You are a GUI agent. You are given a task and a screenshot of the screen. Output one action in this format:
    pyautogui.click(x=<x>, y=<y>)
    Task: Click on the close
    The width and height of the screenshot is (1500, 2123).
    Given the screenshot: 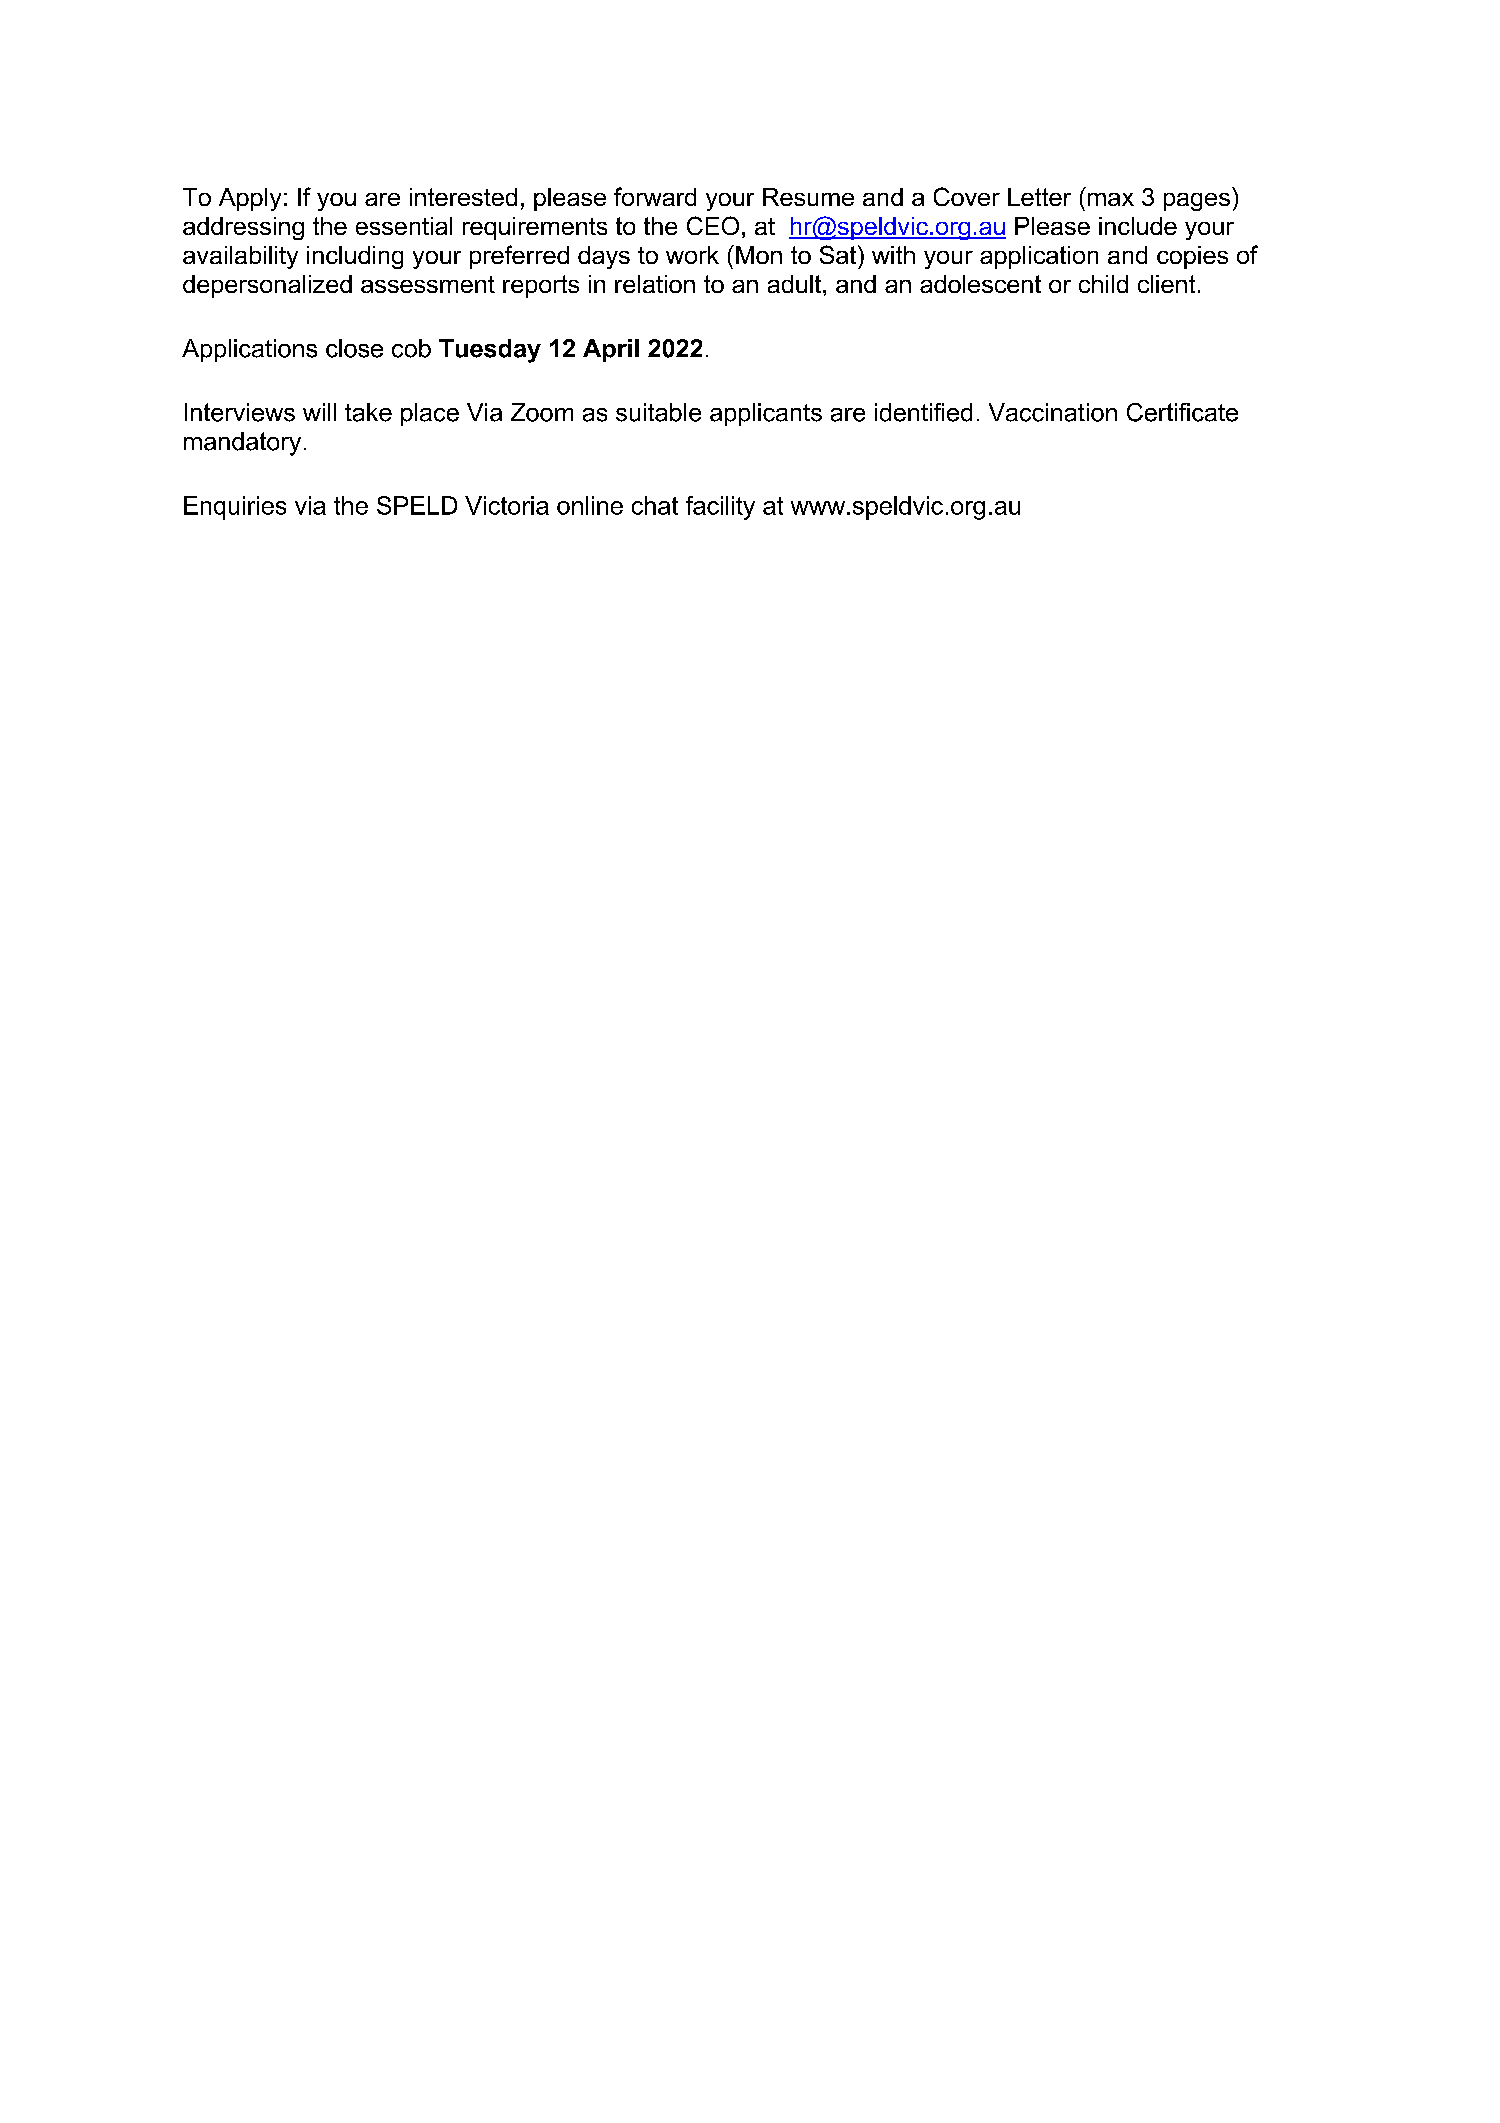 What is the action you would take?
    pyautogui.click(x=354, y=348)
